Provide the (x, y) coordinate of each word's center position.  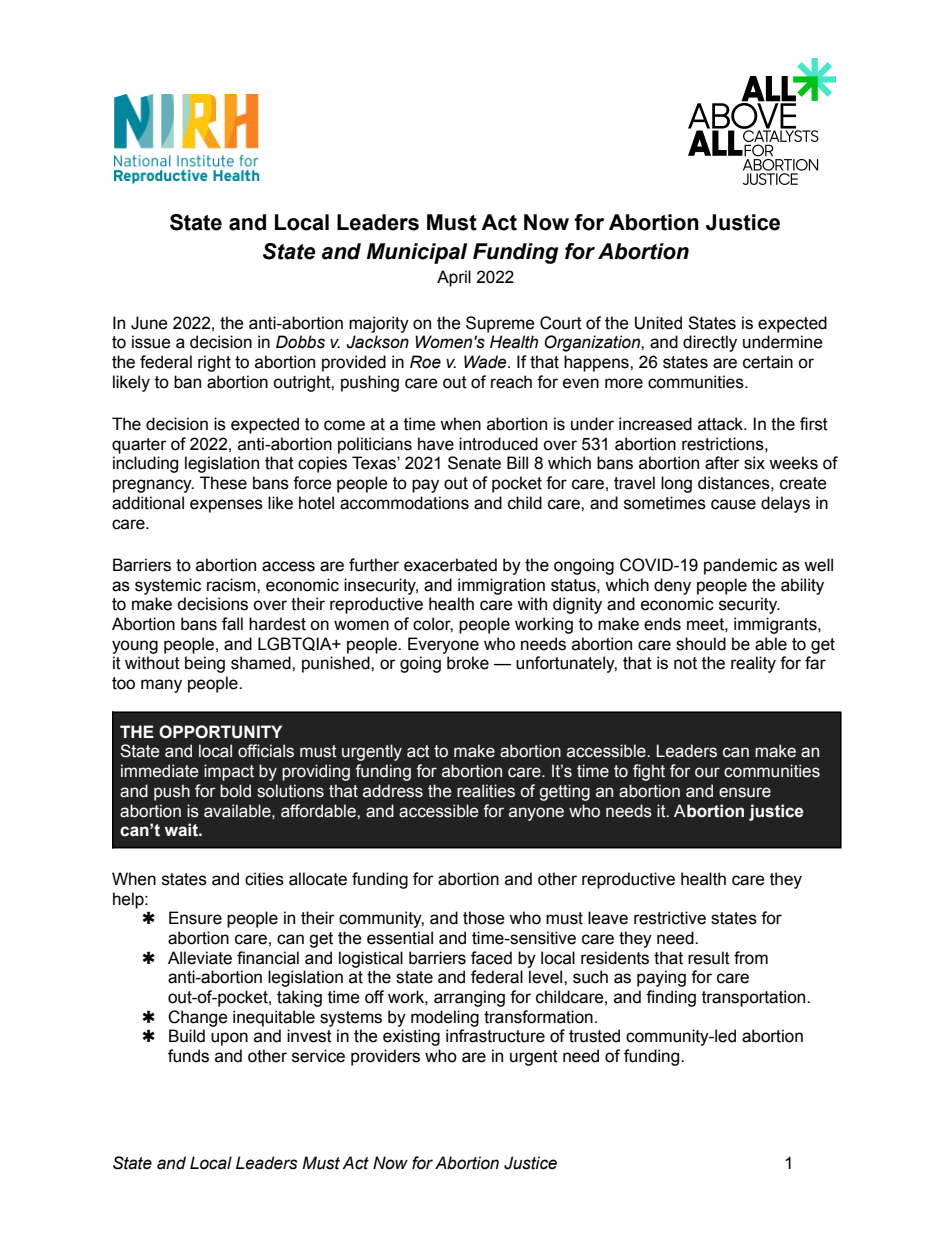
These (223, 483)
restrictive (670, 918)
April (454, 278)
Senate (474, 463)
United (658, 323)
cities (264, 879)
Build (187, 1036)
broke (468, 663)
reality (753, 664)
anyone (536, 814)
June (149, 323)
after (722, 463)
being (205, 664)
